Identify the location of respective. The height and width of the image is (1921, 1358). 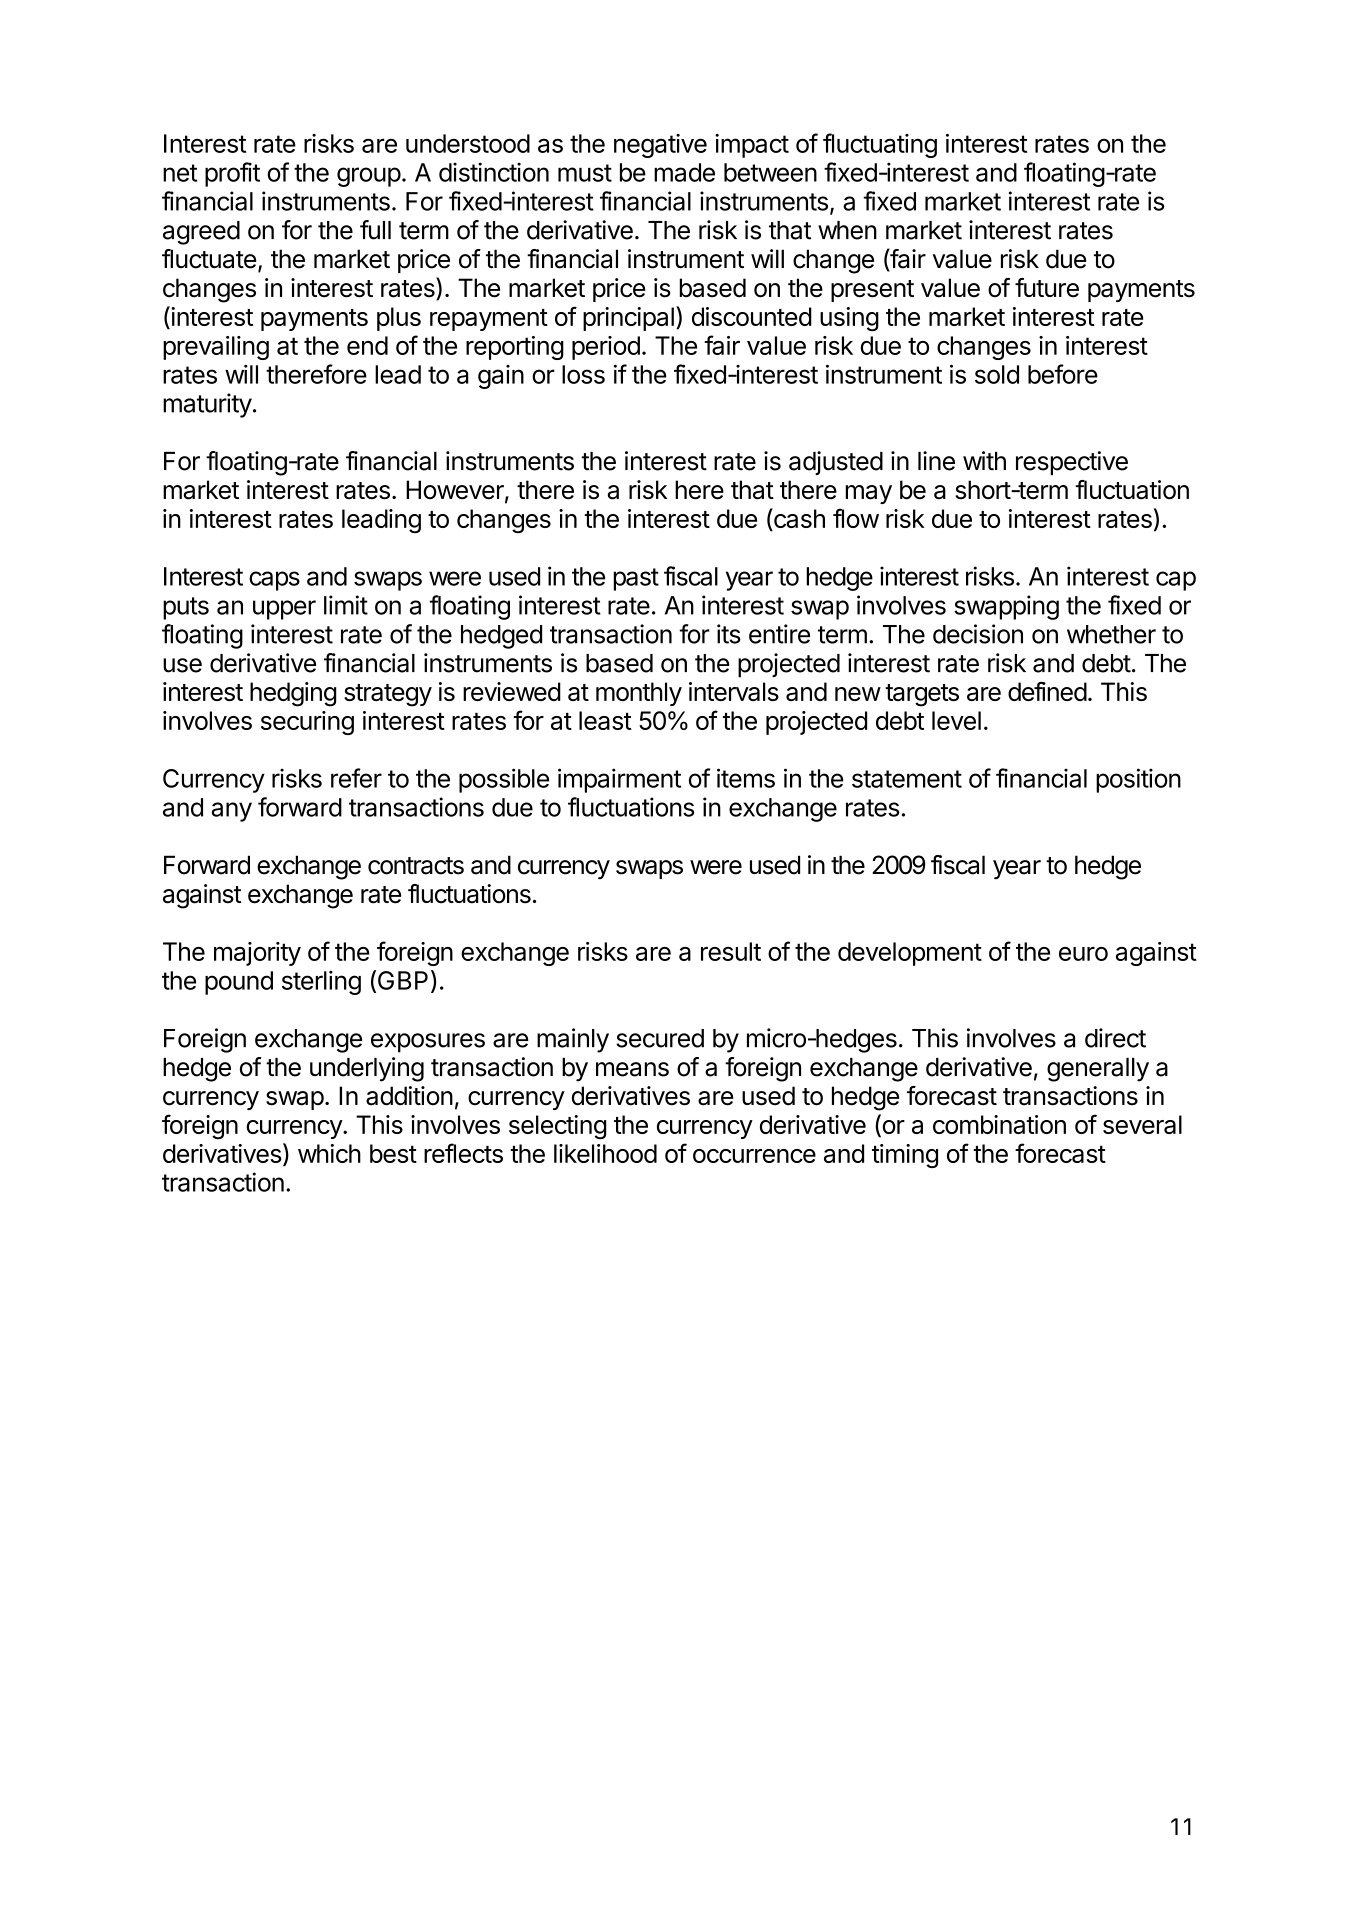
(1072, 463).
